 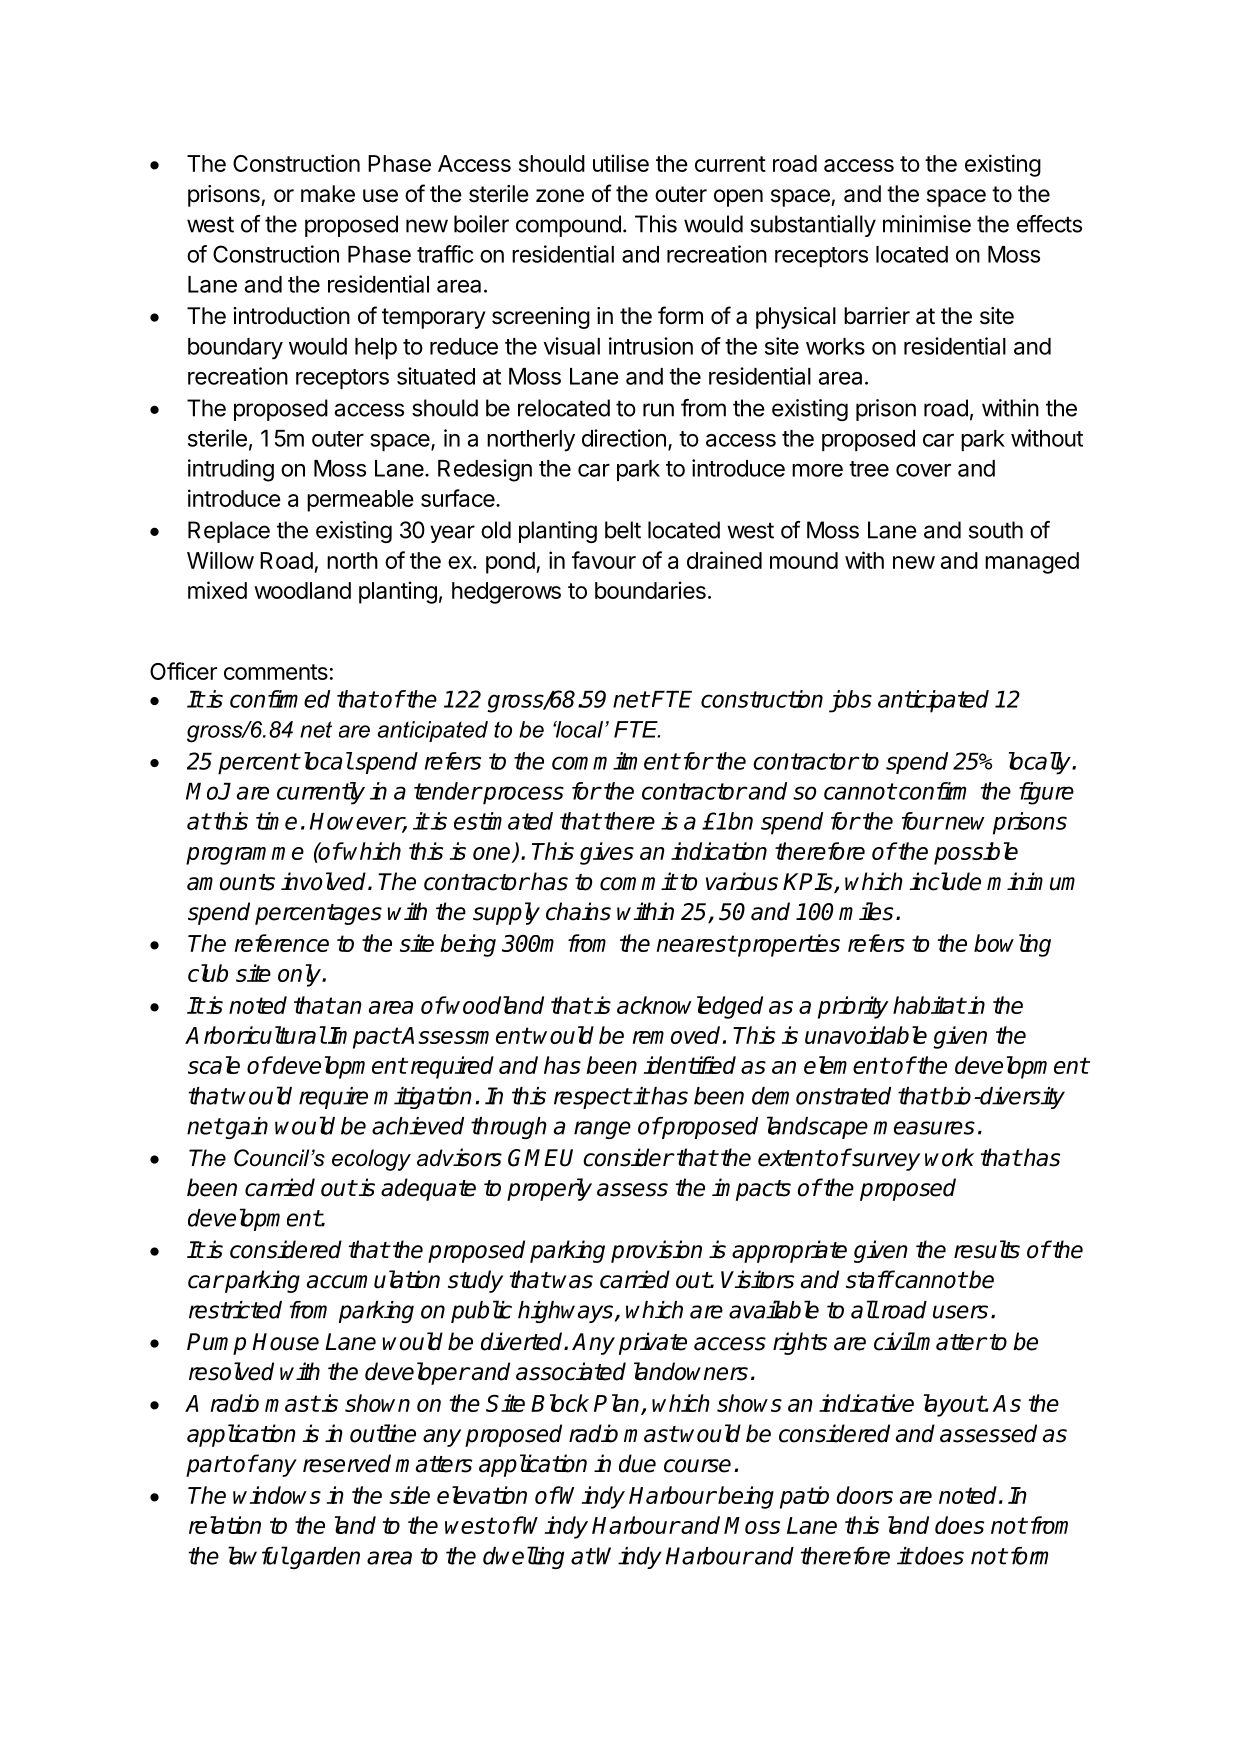 I want to click on jobs, so click(x=850, y=701).
